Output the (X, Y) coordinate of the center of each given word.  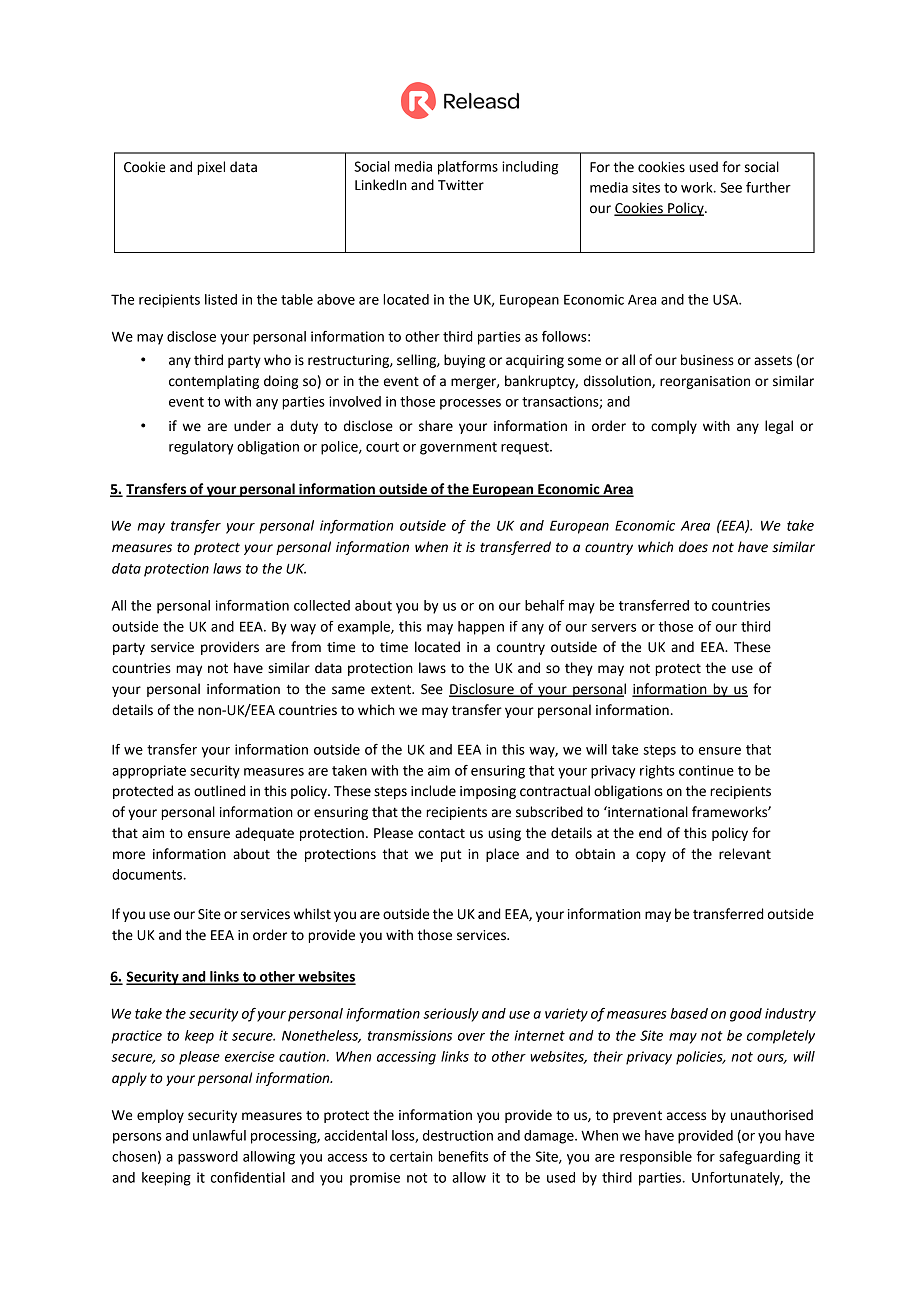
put (451, 855)
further (768, 187)
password (208, 1158)
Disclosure (482, 689)
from (306, 647)
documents (147, 874)
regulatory (201, 448)
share (436, 426)
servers (613, 628)
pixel (211, 168)
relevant (745, 854)
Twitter (461, 185)
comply (674, 427)
